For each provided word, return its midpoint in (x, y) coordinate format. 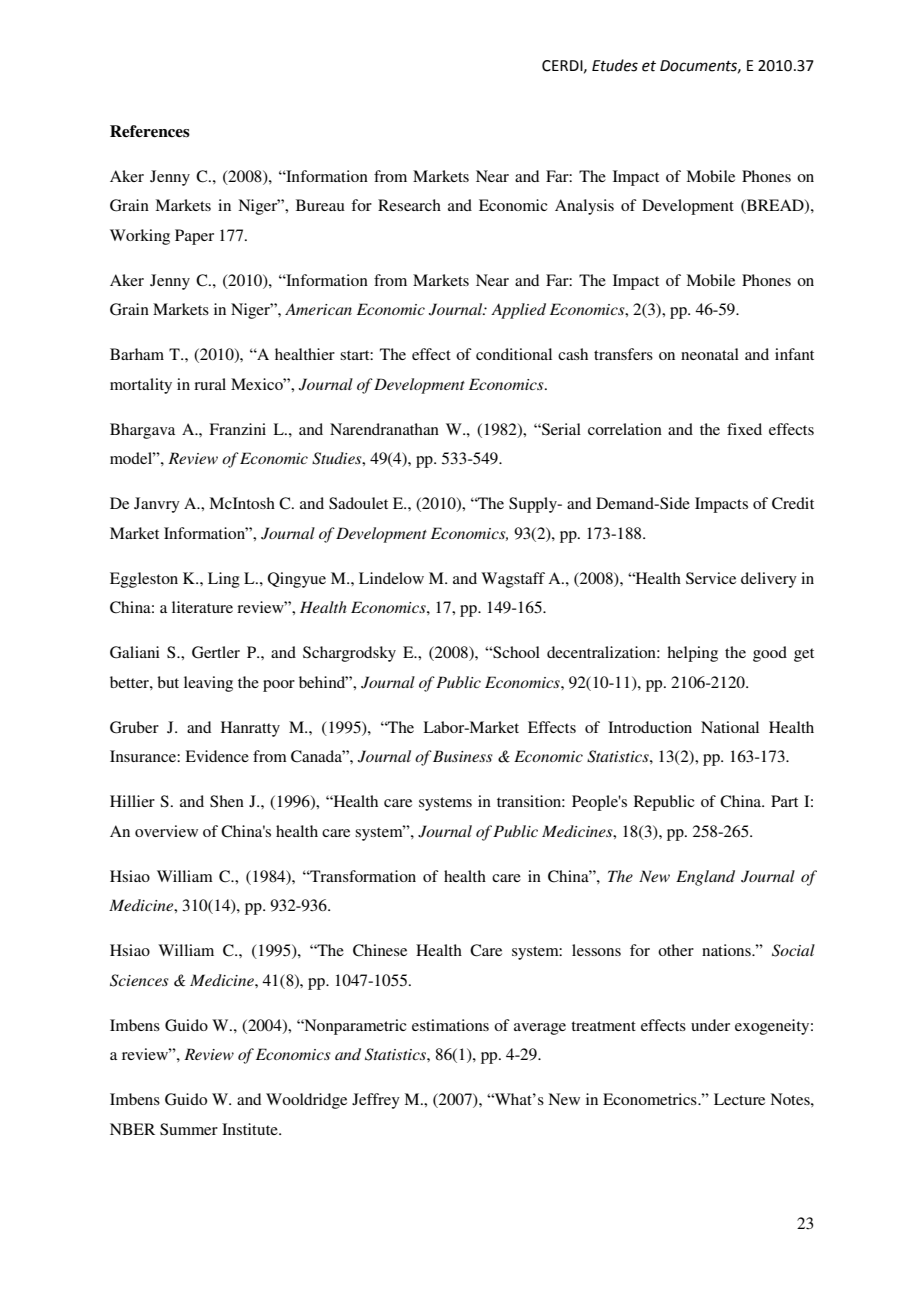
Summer (189, 1129)
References (150, 131)
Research (409, 205)
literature (202, 607)
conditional (514, 354)
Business (463, 756)
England (705, 878)
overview (166, 831)
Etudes (615, 65)
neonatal (710, 354)
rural (210, 384)
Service (711, 578)
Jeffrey (376, 1101)
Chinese (380, 950)
